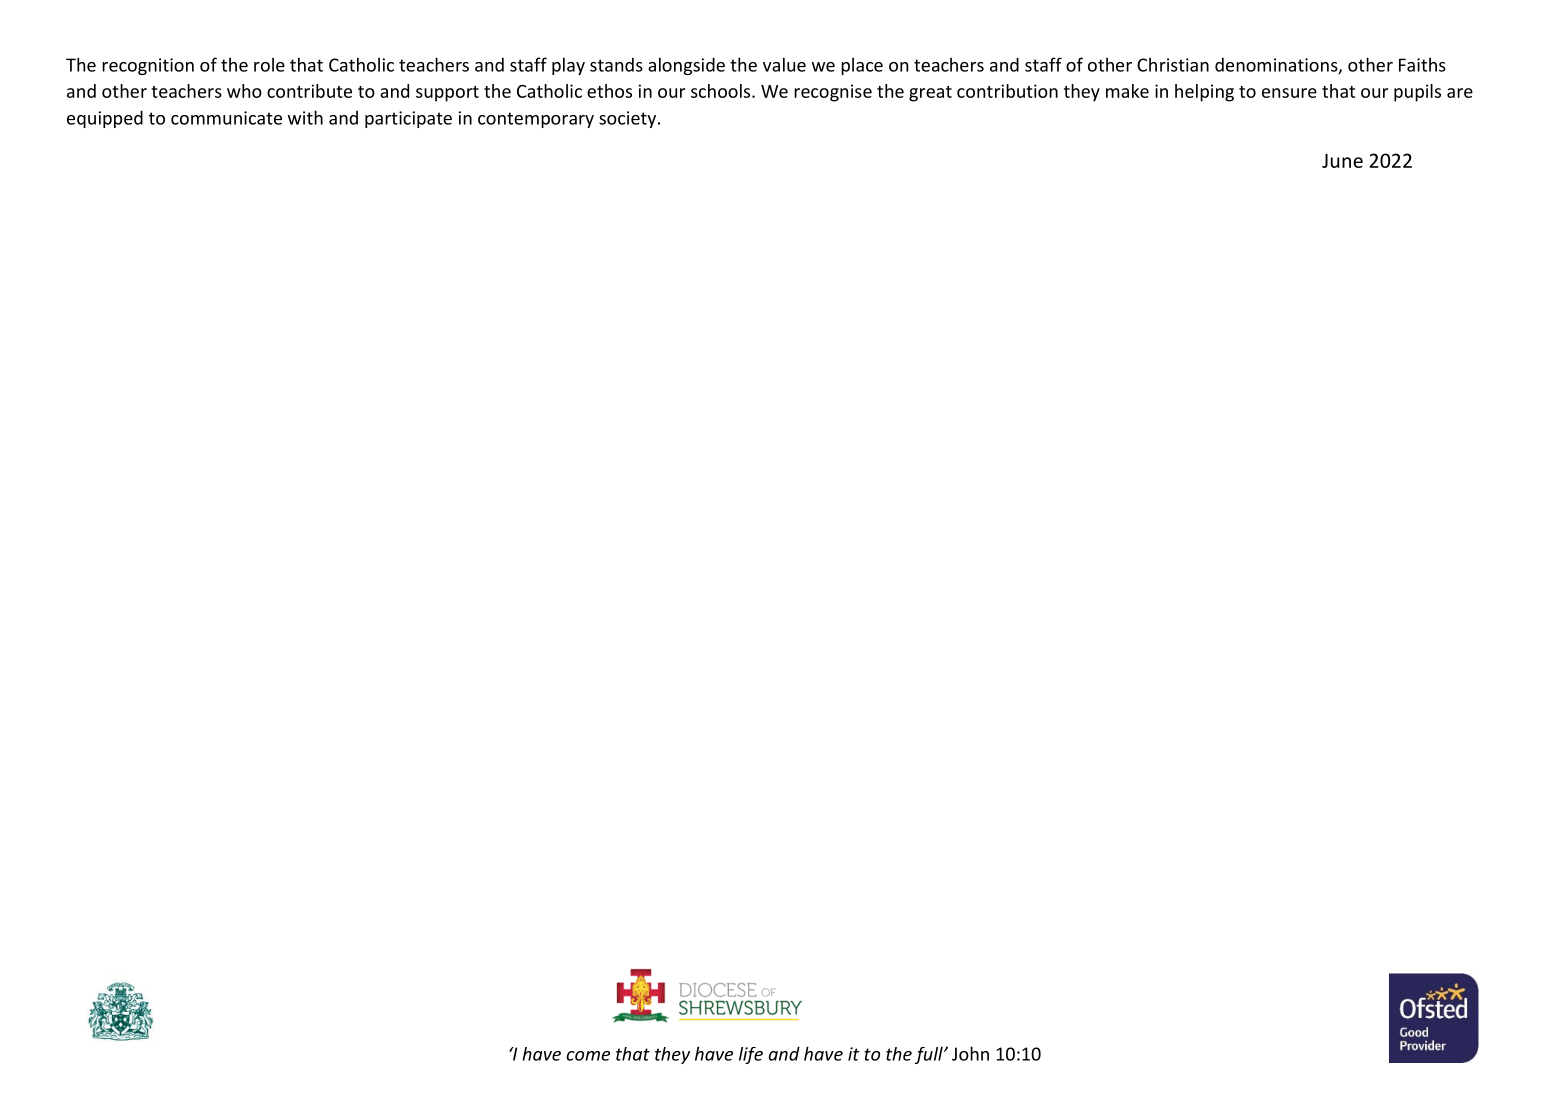 The image size is (1546, 1093). Describe the element at coordinates (1289, 93) in the screenshot. I see `ensure` at that location.
